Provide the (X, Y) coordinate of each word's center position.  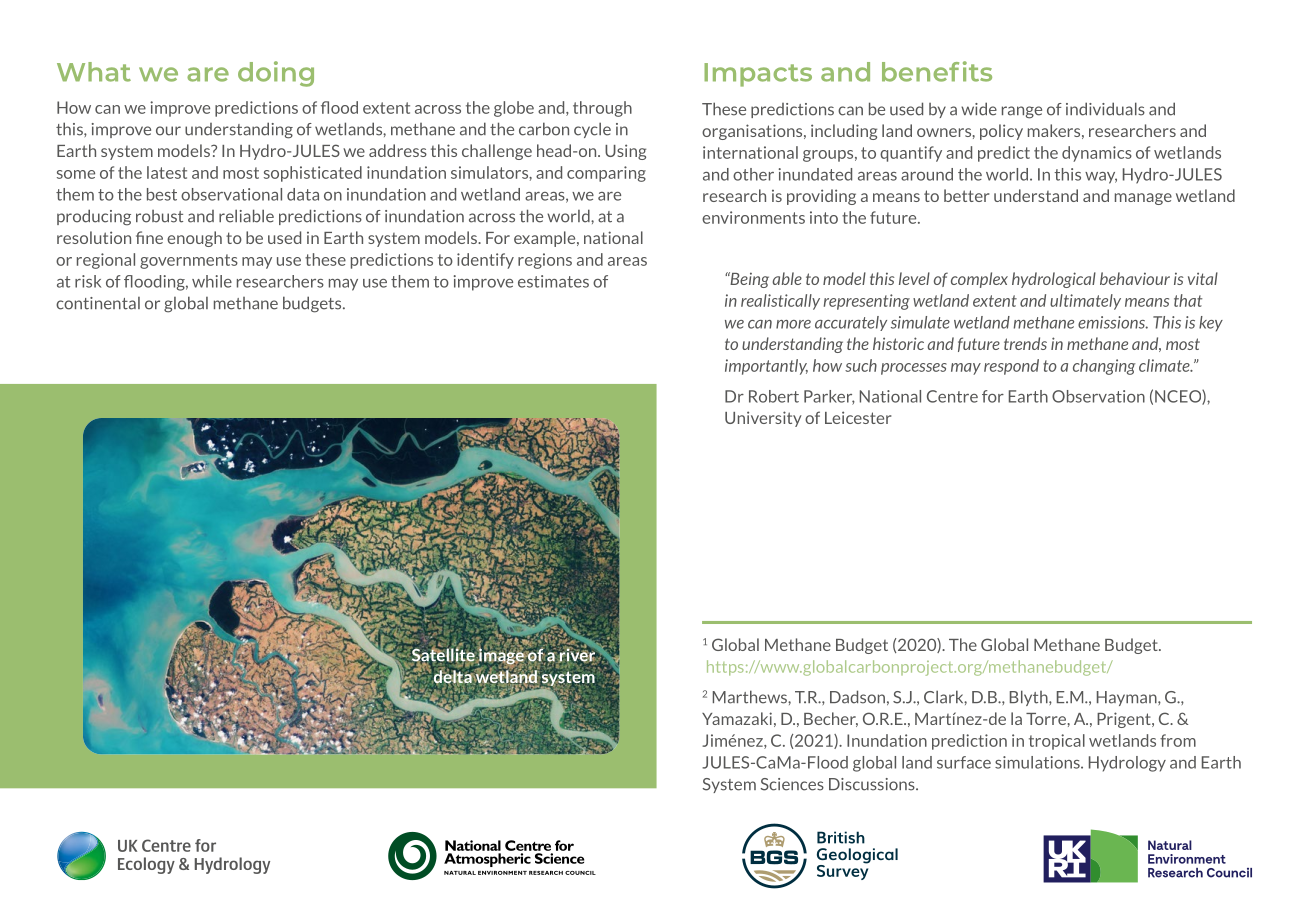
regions (545, 261)
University (763, 419)
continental (98, 303)
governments (189, 261)
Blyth (1030, 698)
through (602, 109)
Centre (952, 396)
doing (276, 74)
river (578, 655)
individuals (1105, 109)
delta (454, 677)
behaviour (1135, 278)
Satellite (443, 655)
